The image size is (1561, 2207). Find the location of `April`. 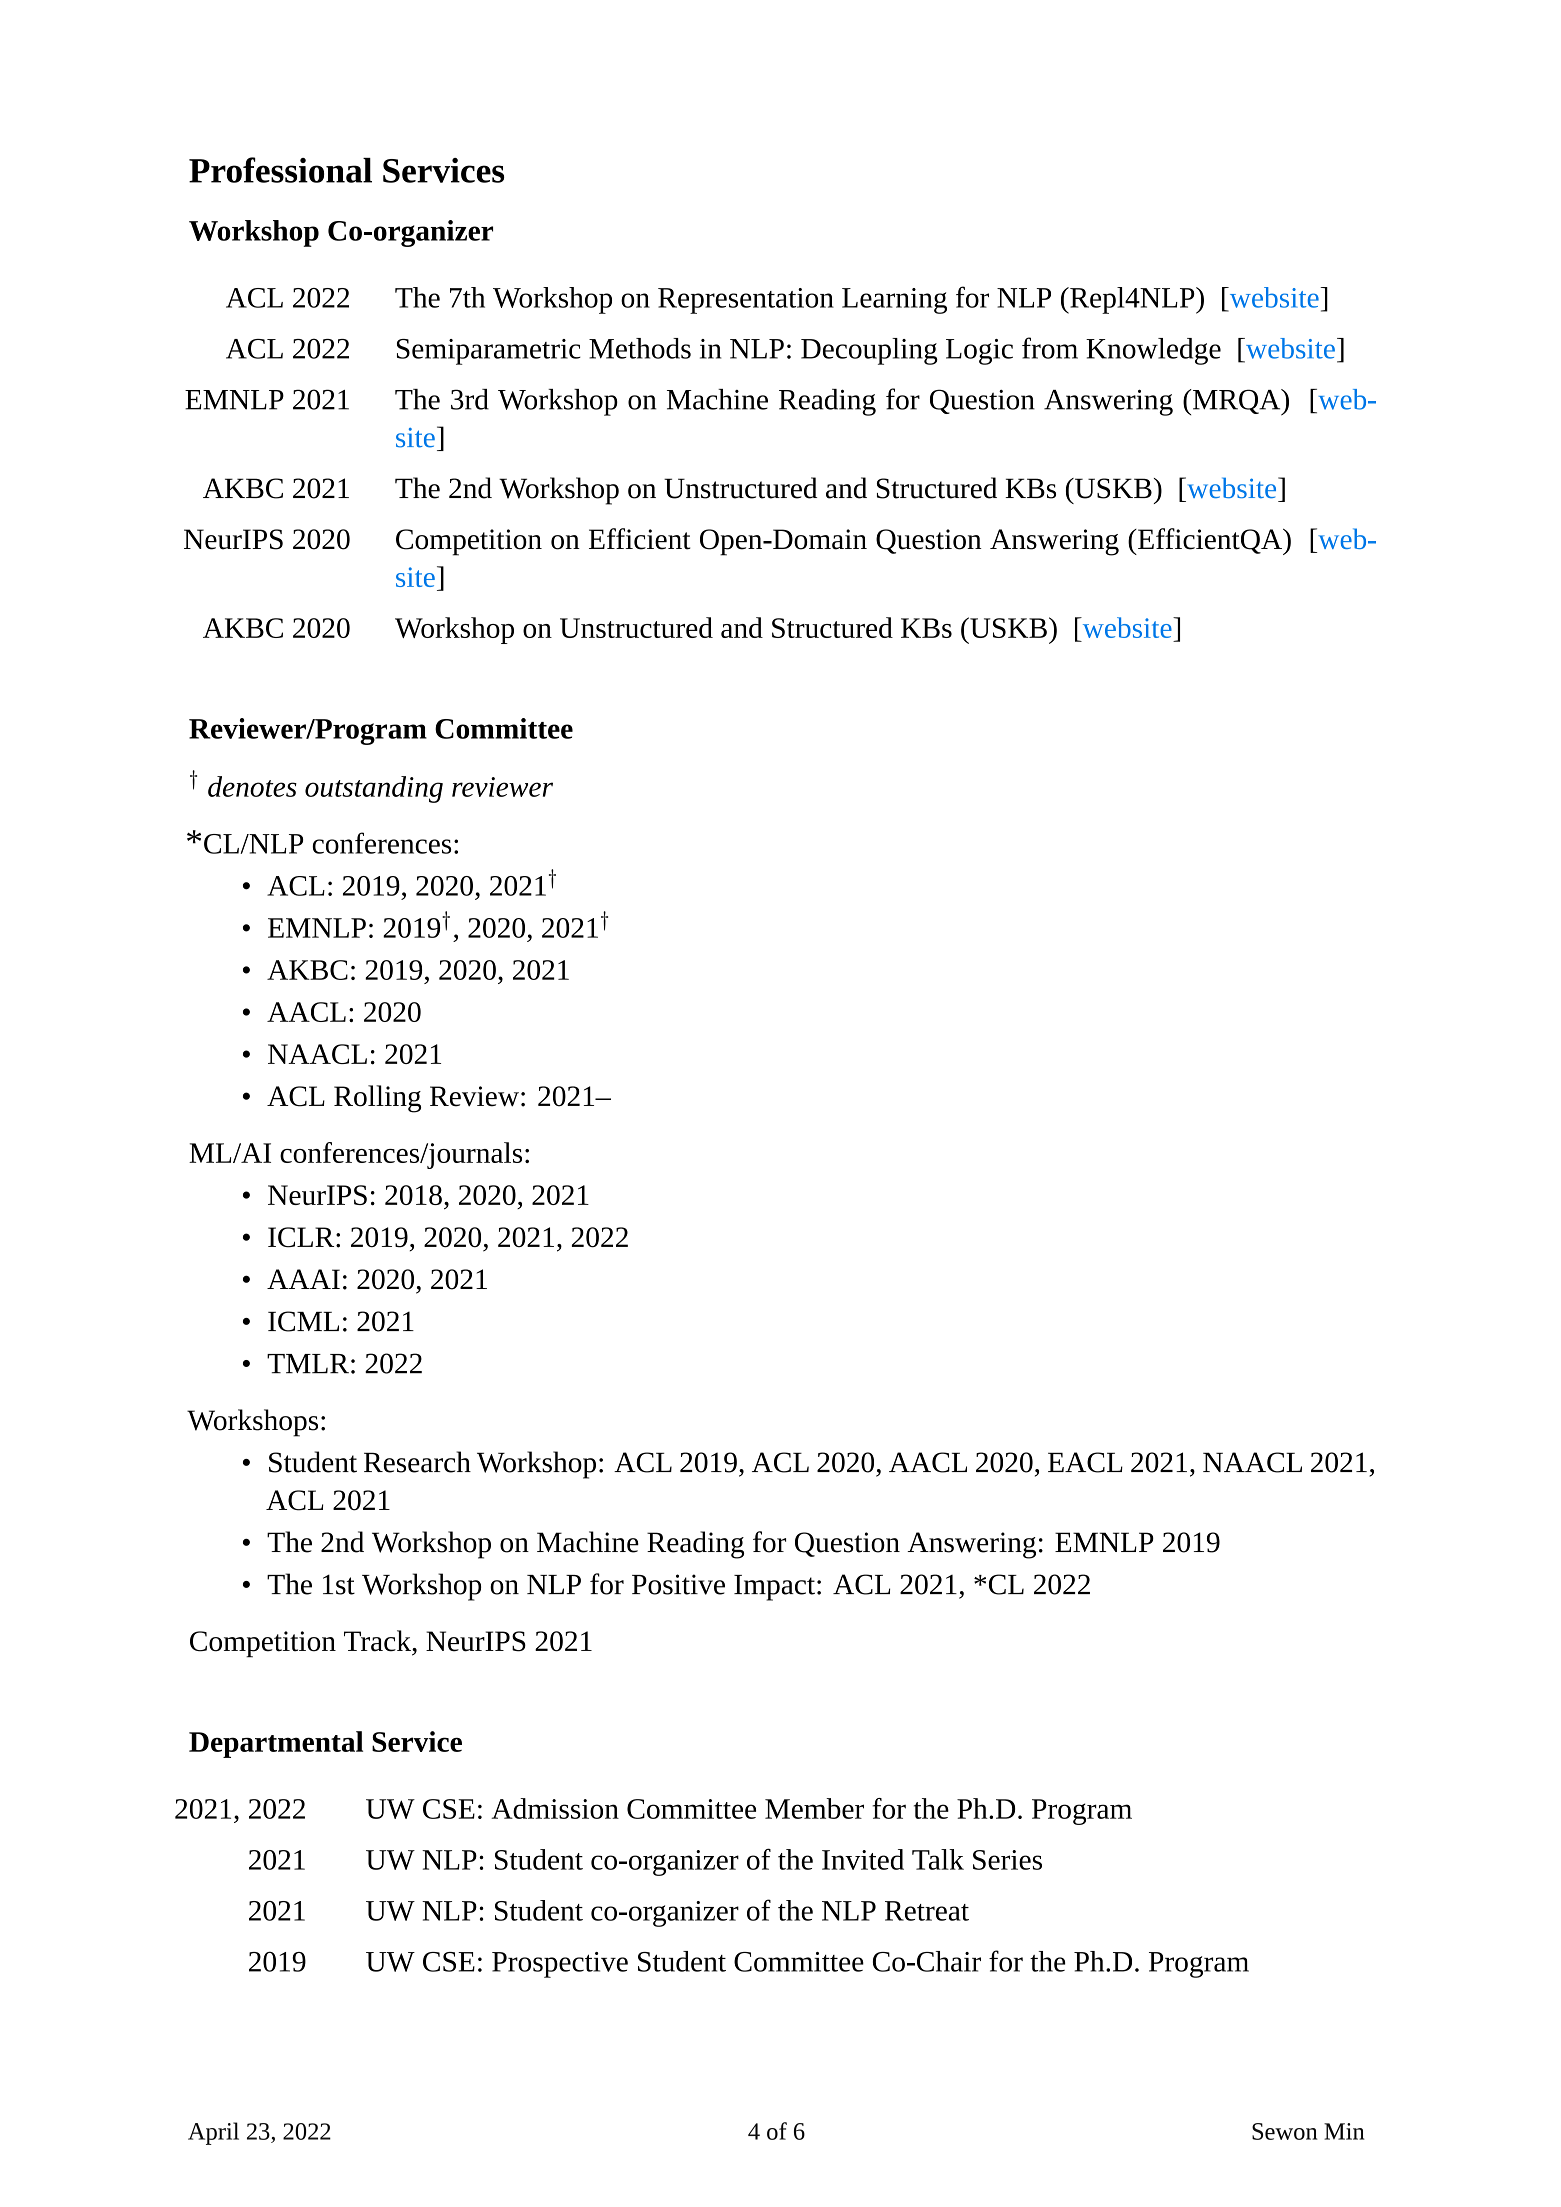

April is located at coordinates (213, 2133).
